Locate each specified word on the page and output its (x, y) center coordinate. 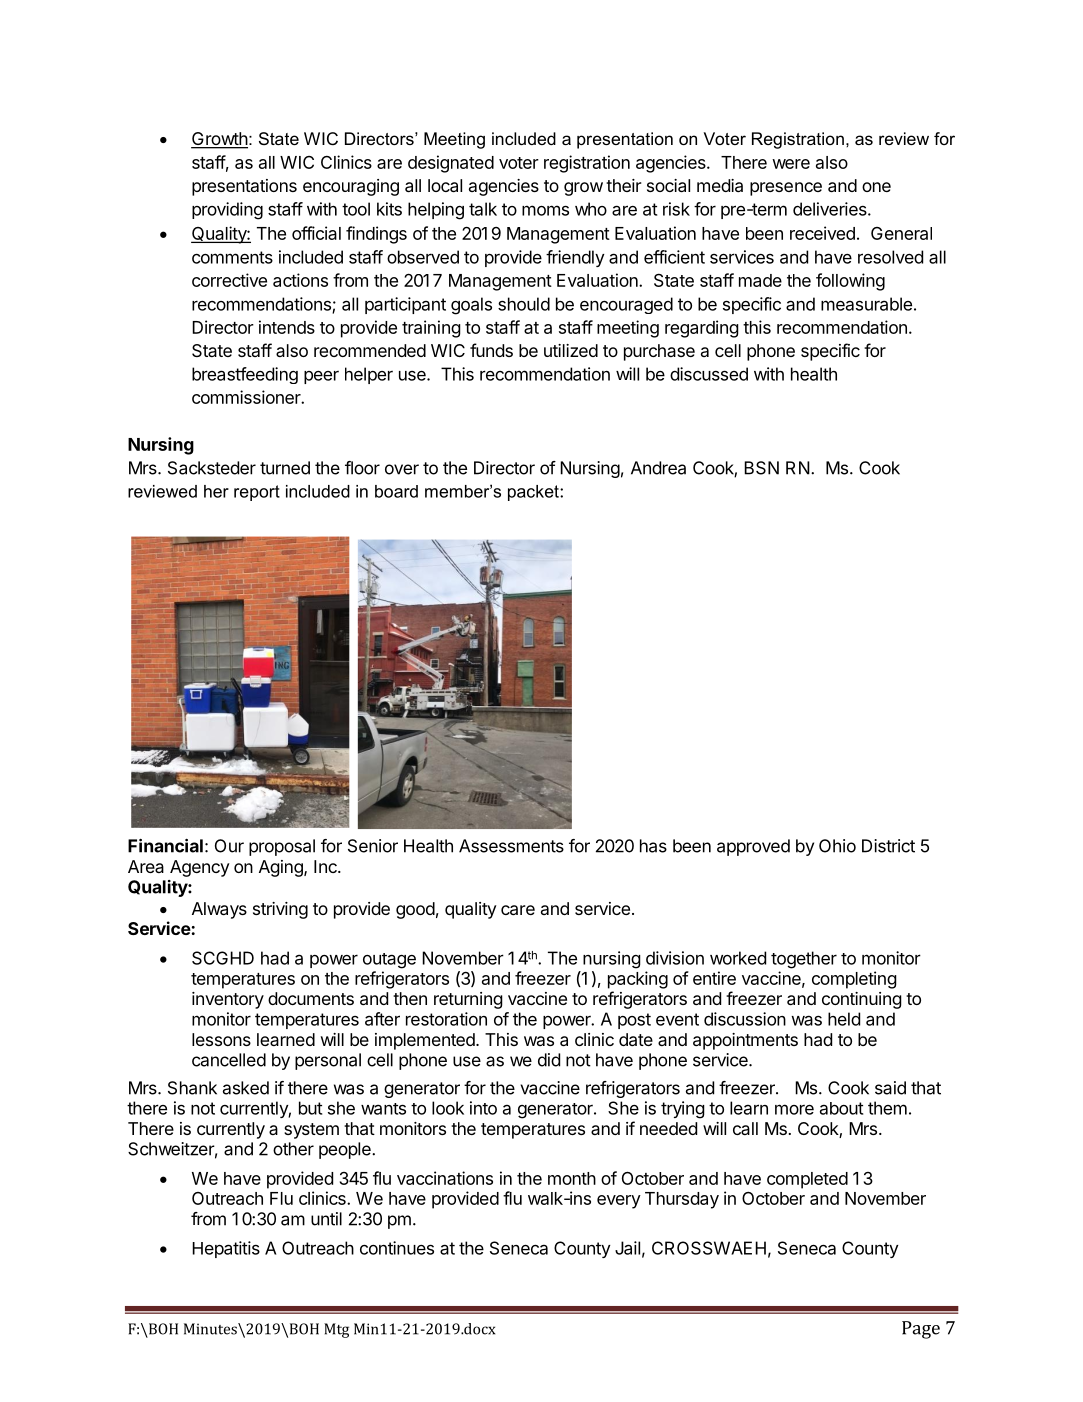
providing (227, 211)
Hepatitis (226, 1249)
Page (921, 1330)
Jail (627, 1248)
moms (545, 210)
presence (786, 189)
